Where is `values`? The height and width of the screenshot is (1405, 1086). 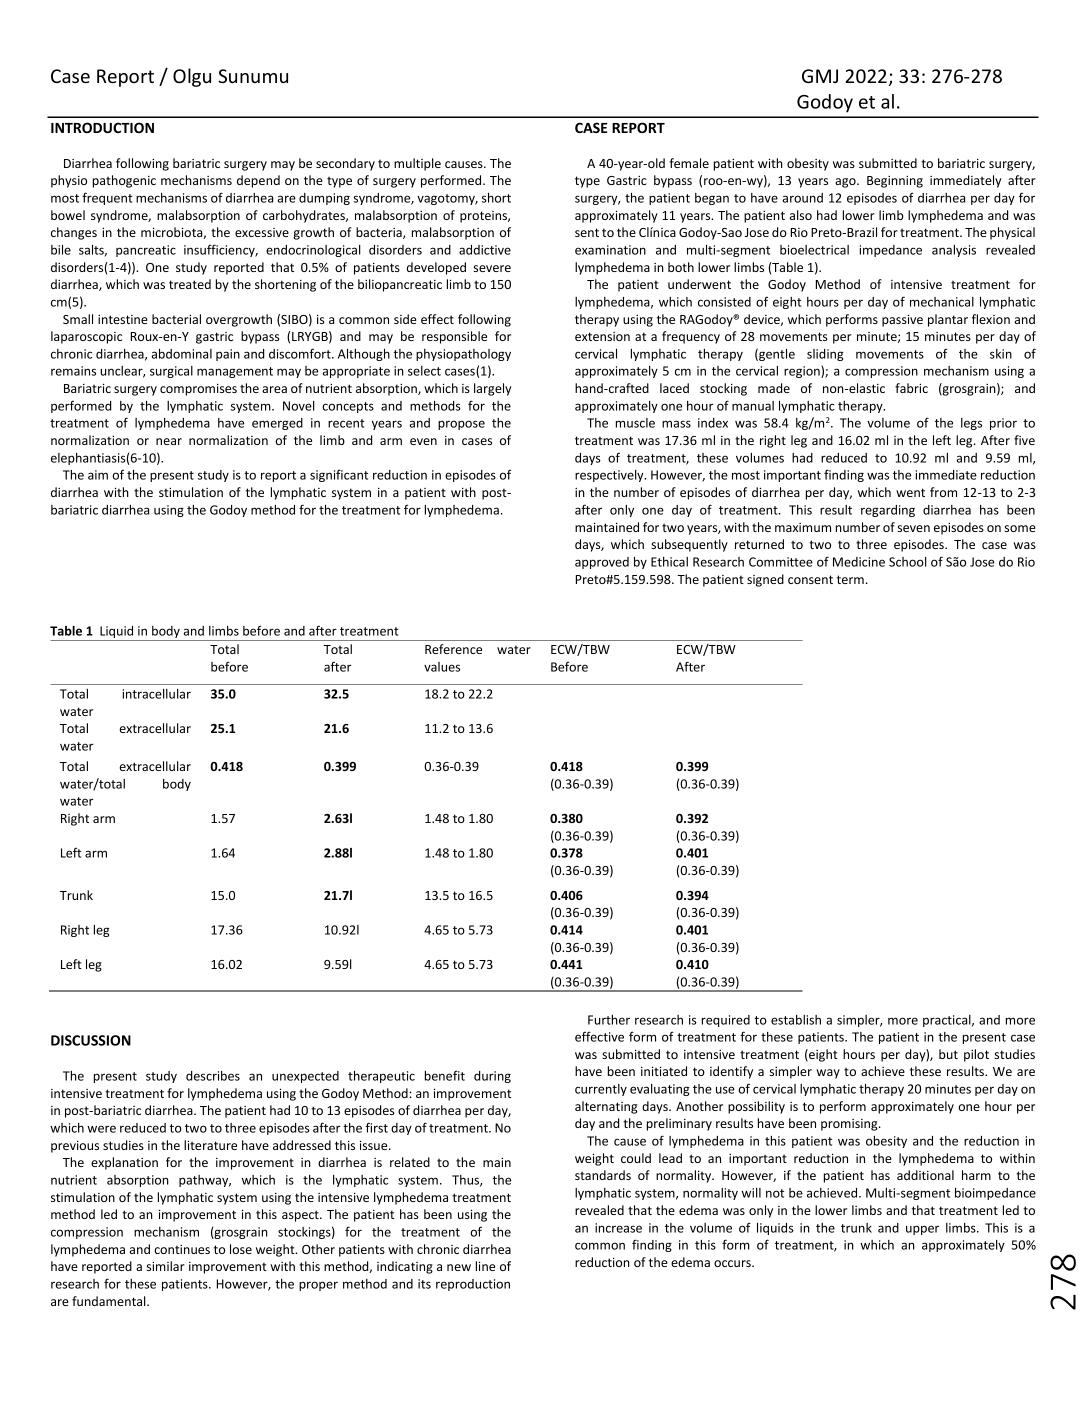 values is located at coordinates (442, 667).
